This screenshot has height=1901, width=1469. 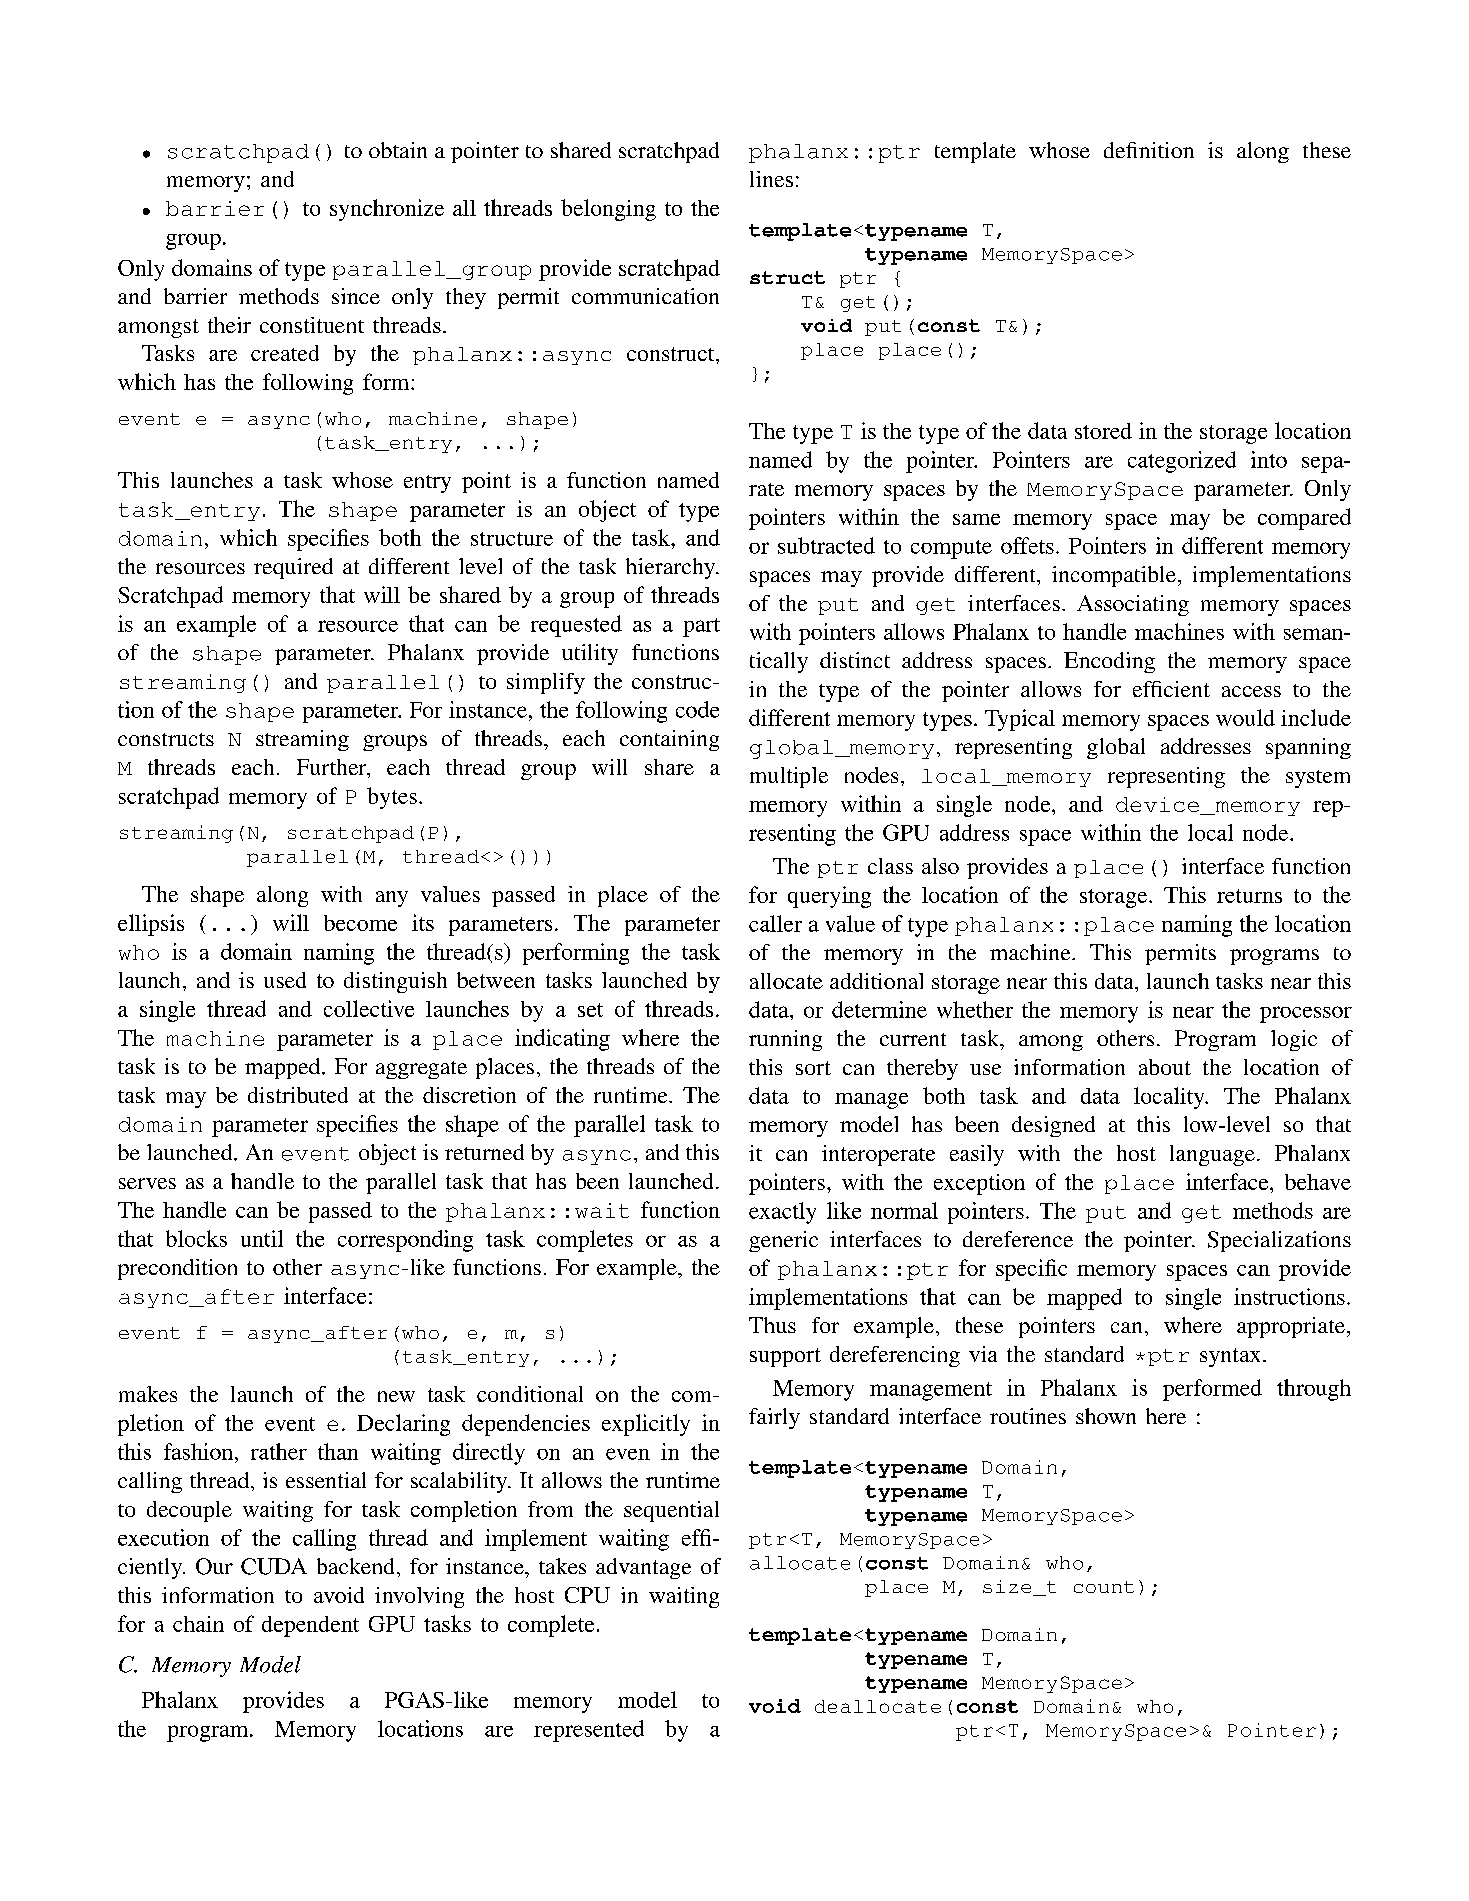 What do you see at coordinates (387, 210) in the screenshot?
I see `synchronize` at bounding box center [387, 210].
